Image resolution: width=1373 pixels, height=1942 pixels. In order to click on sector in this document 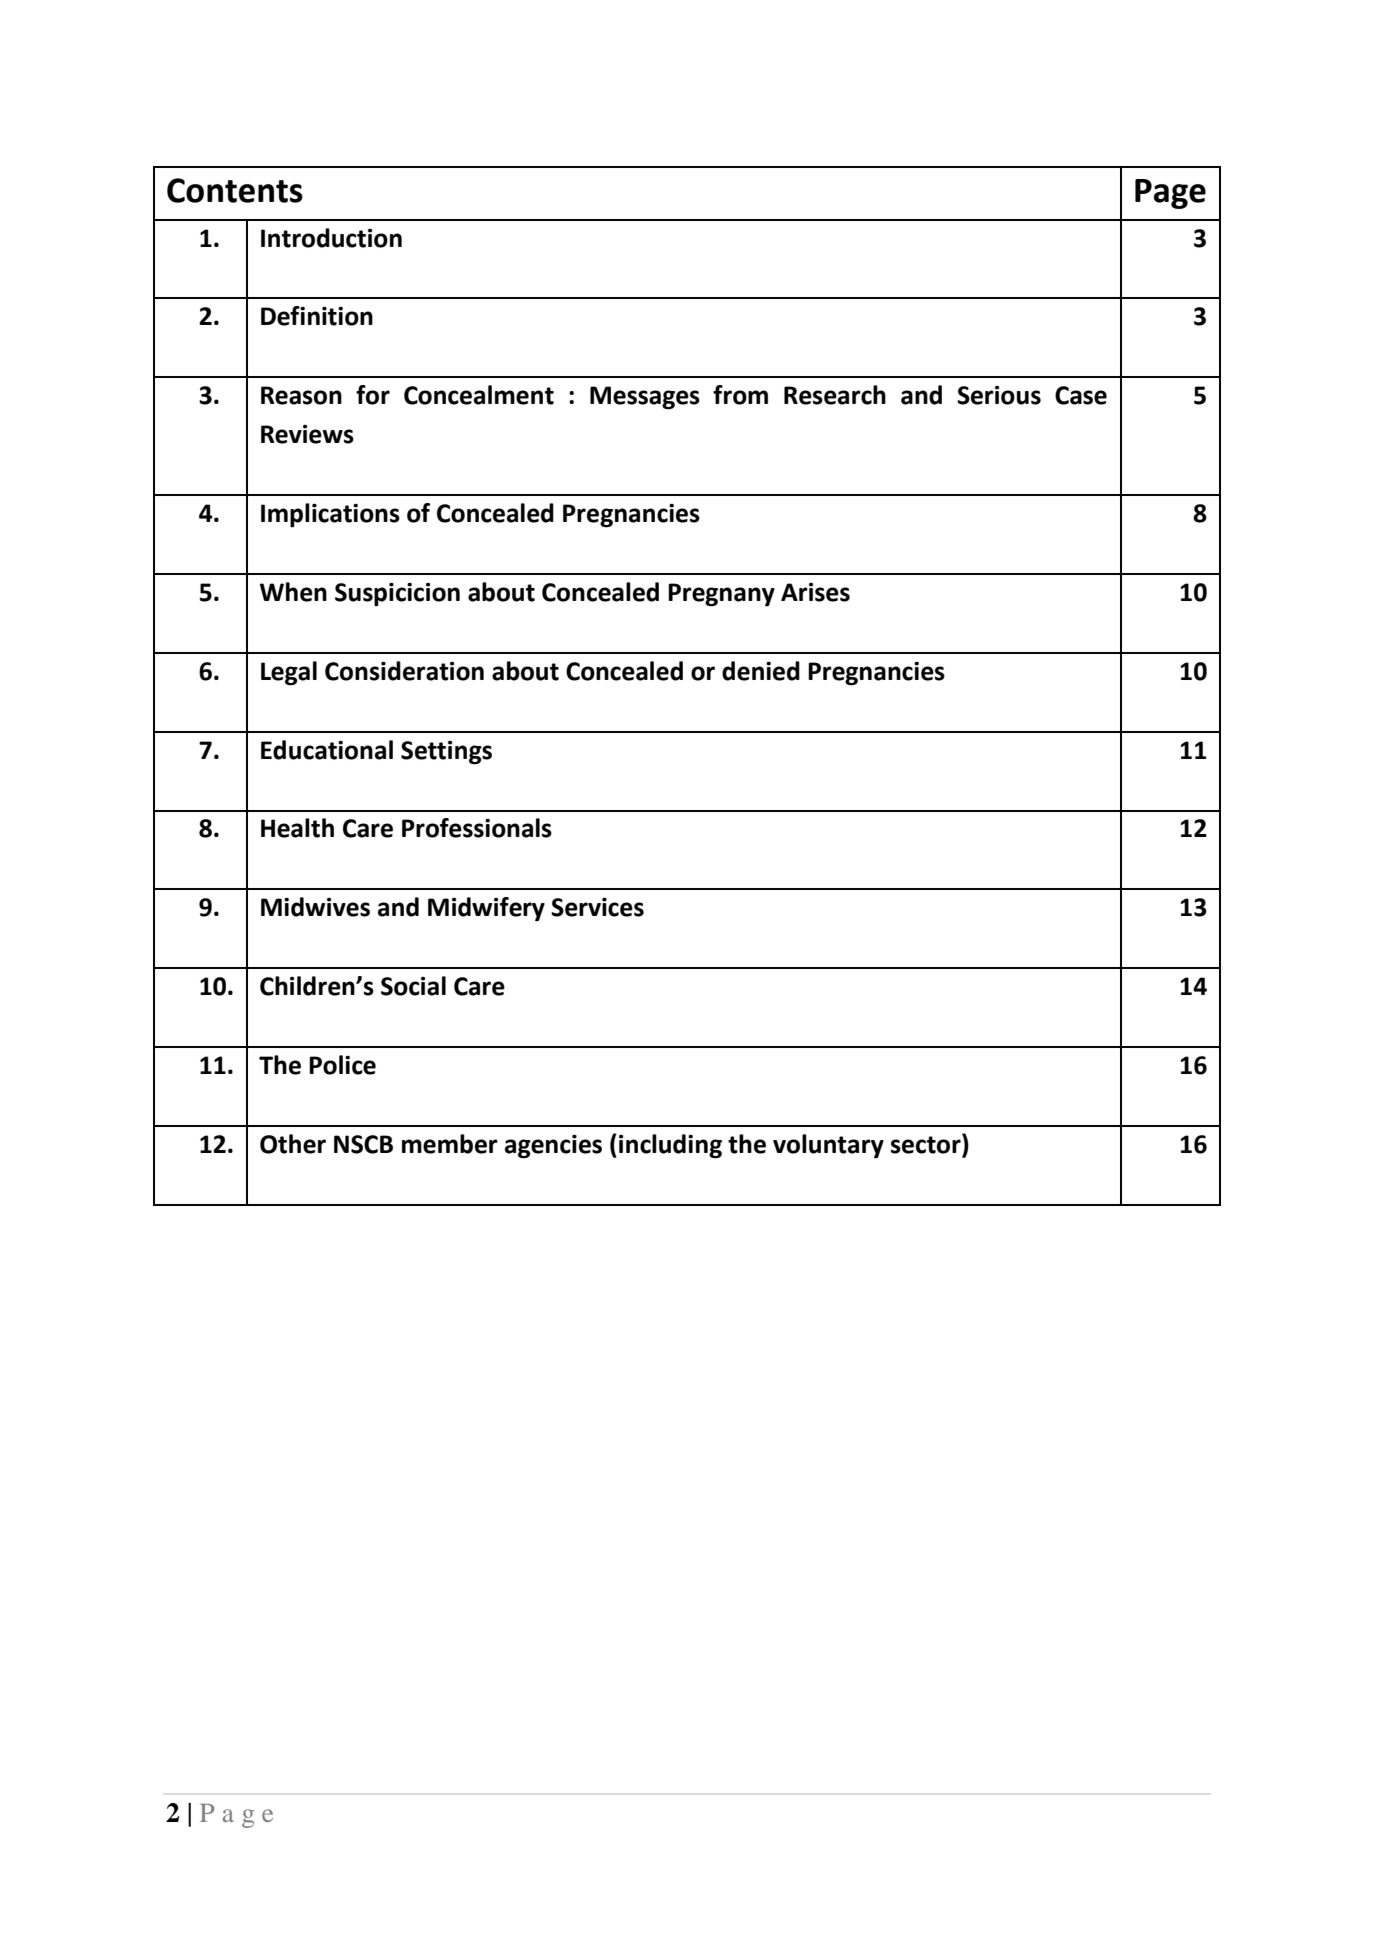, I will do `click(927, 1145)`.
